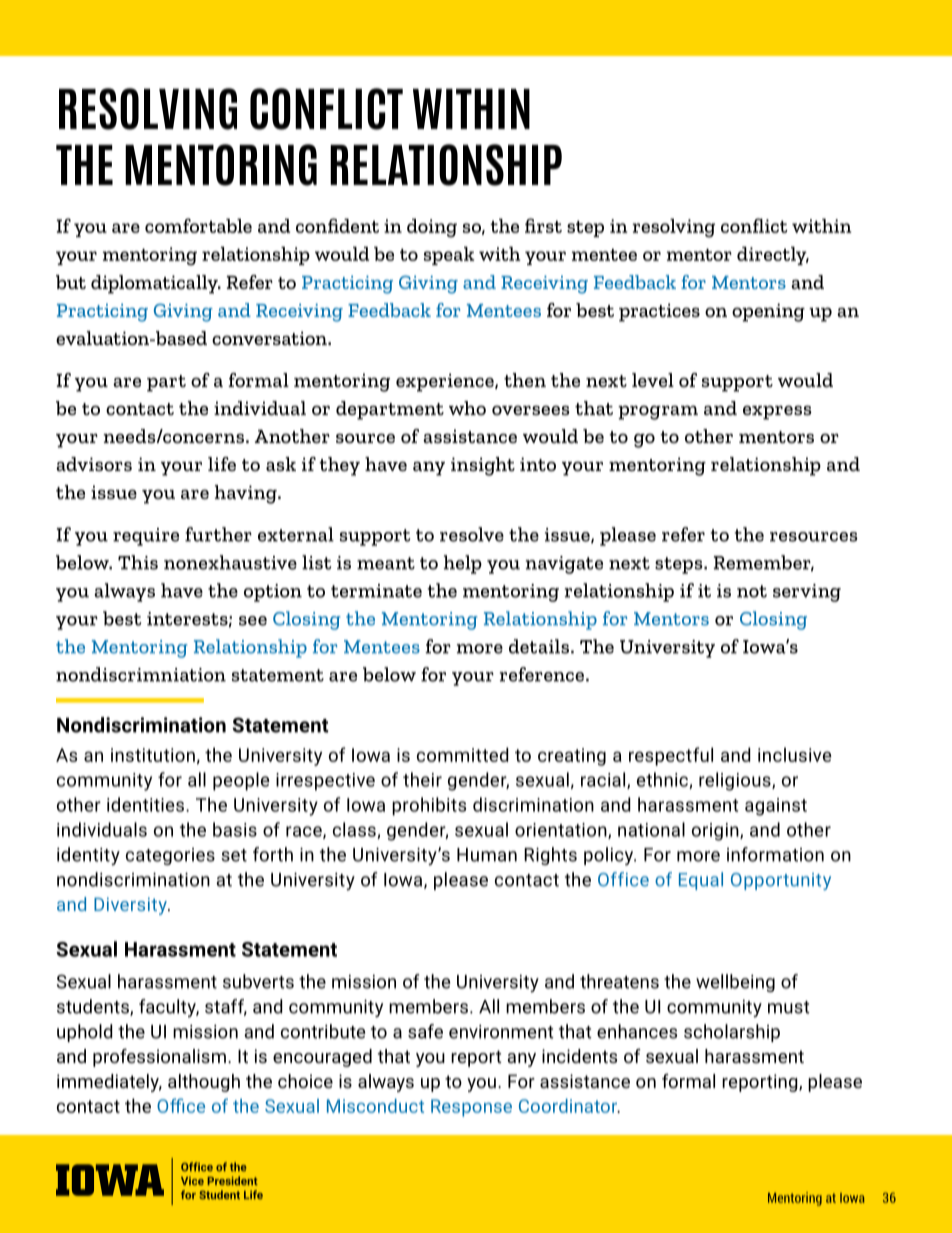 Image resolution: width=952 pixels, height=1233 pixels. Describe the element at coordinates (170, 856) in the screenshot. I see `categories` at that location.
